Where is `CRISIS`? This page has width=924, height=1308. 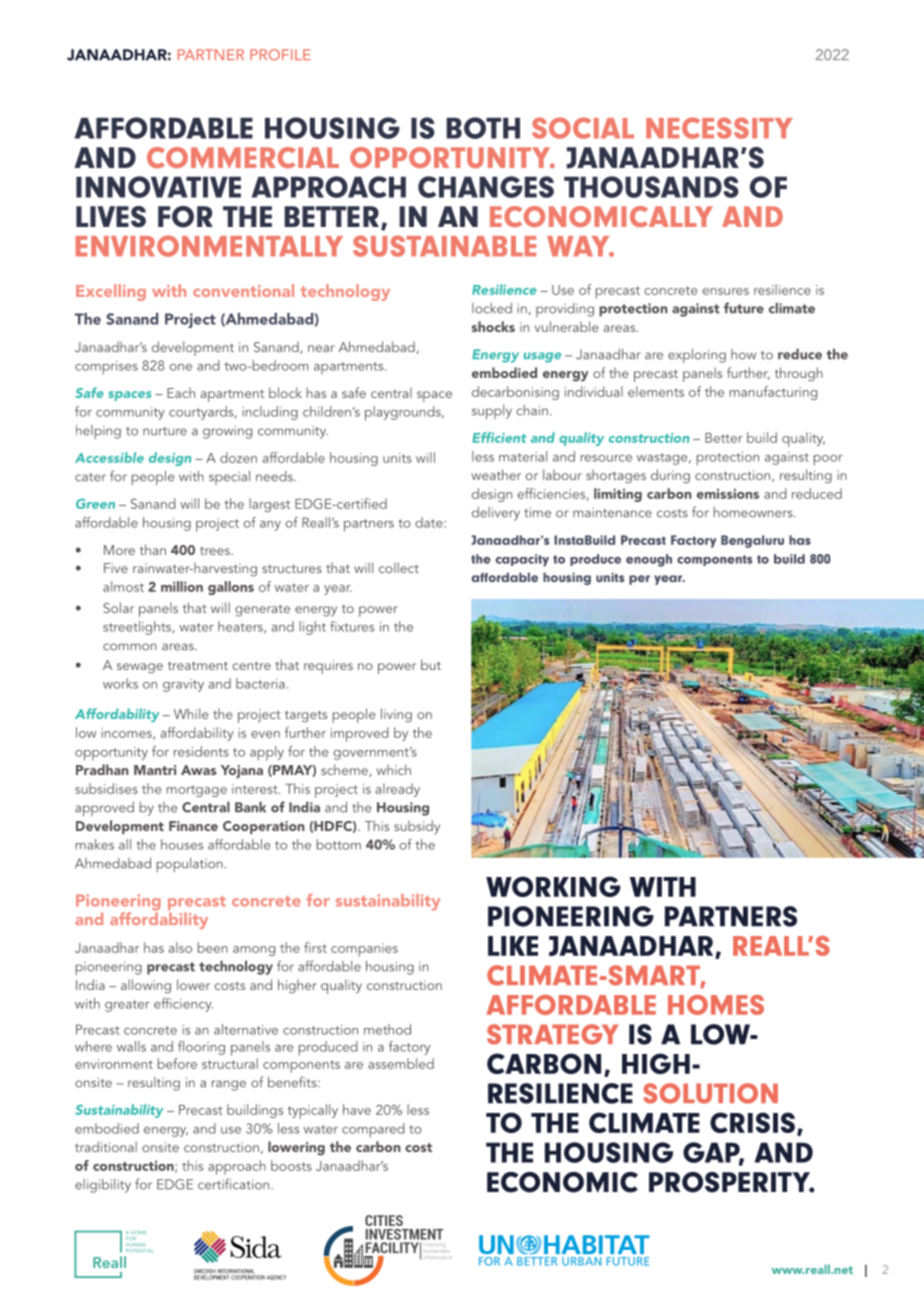 CRISIS is located at coordinates (752, 1122).
